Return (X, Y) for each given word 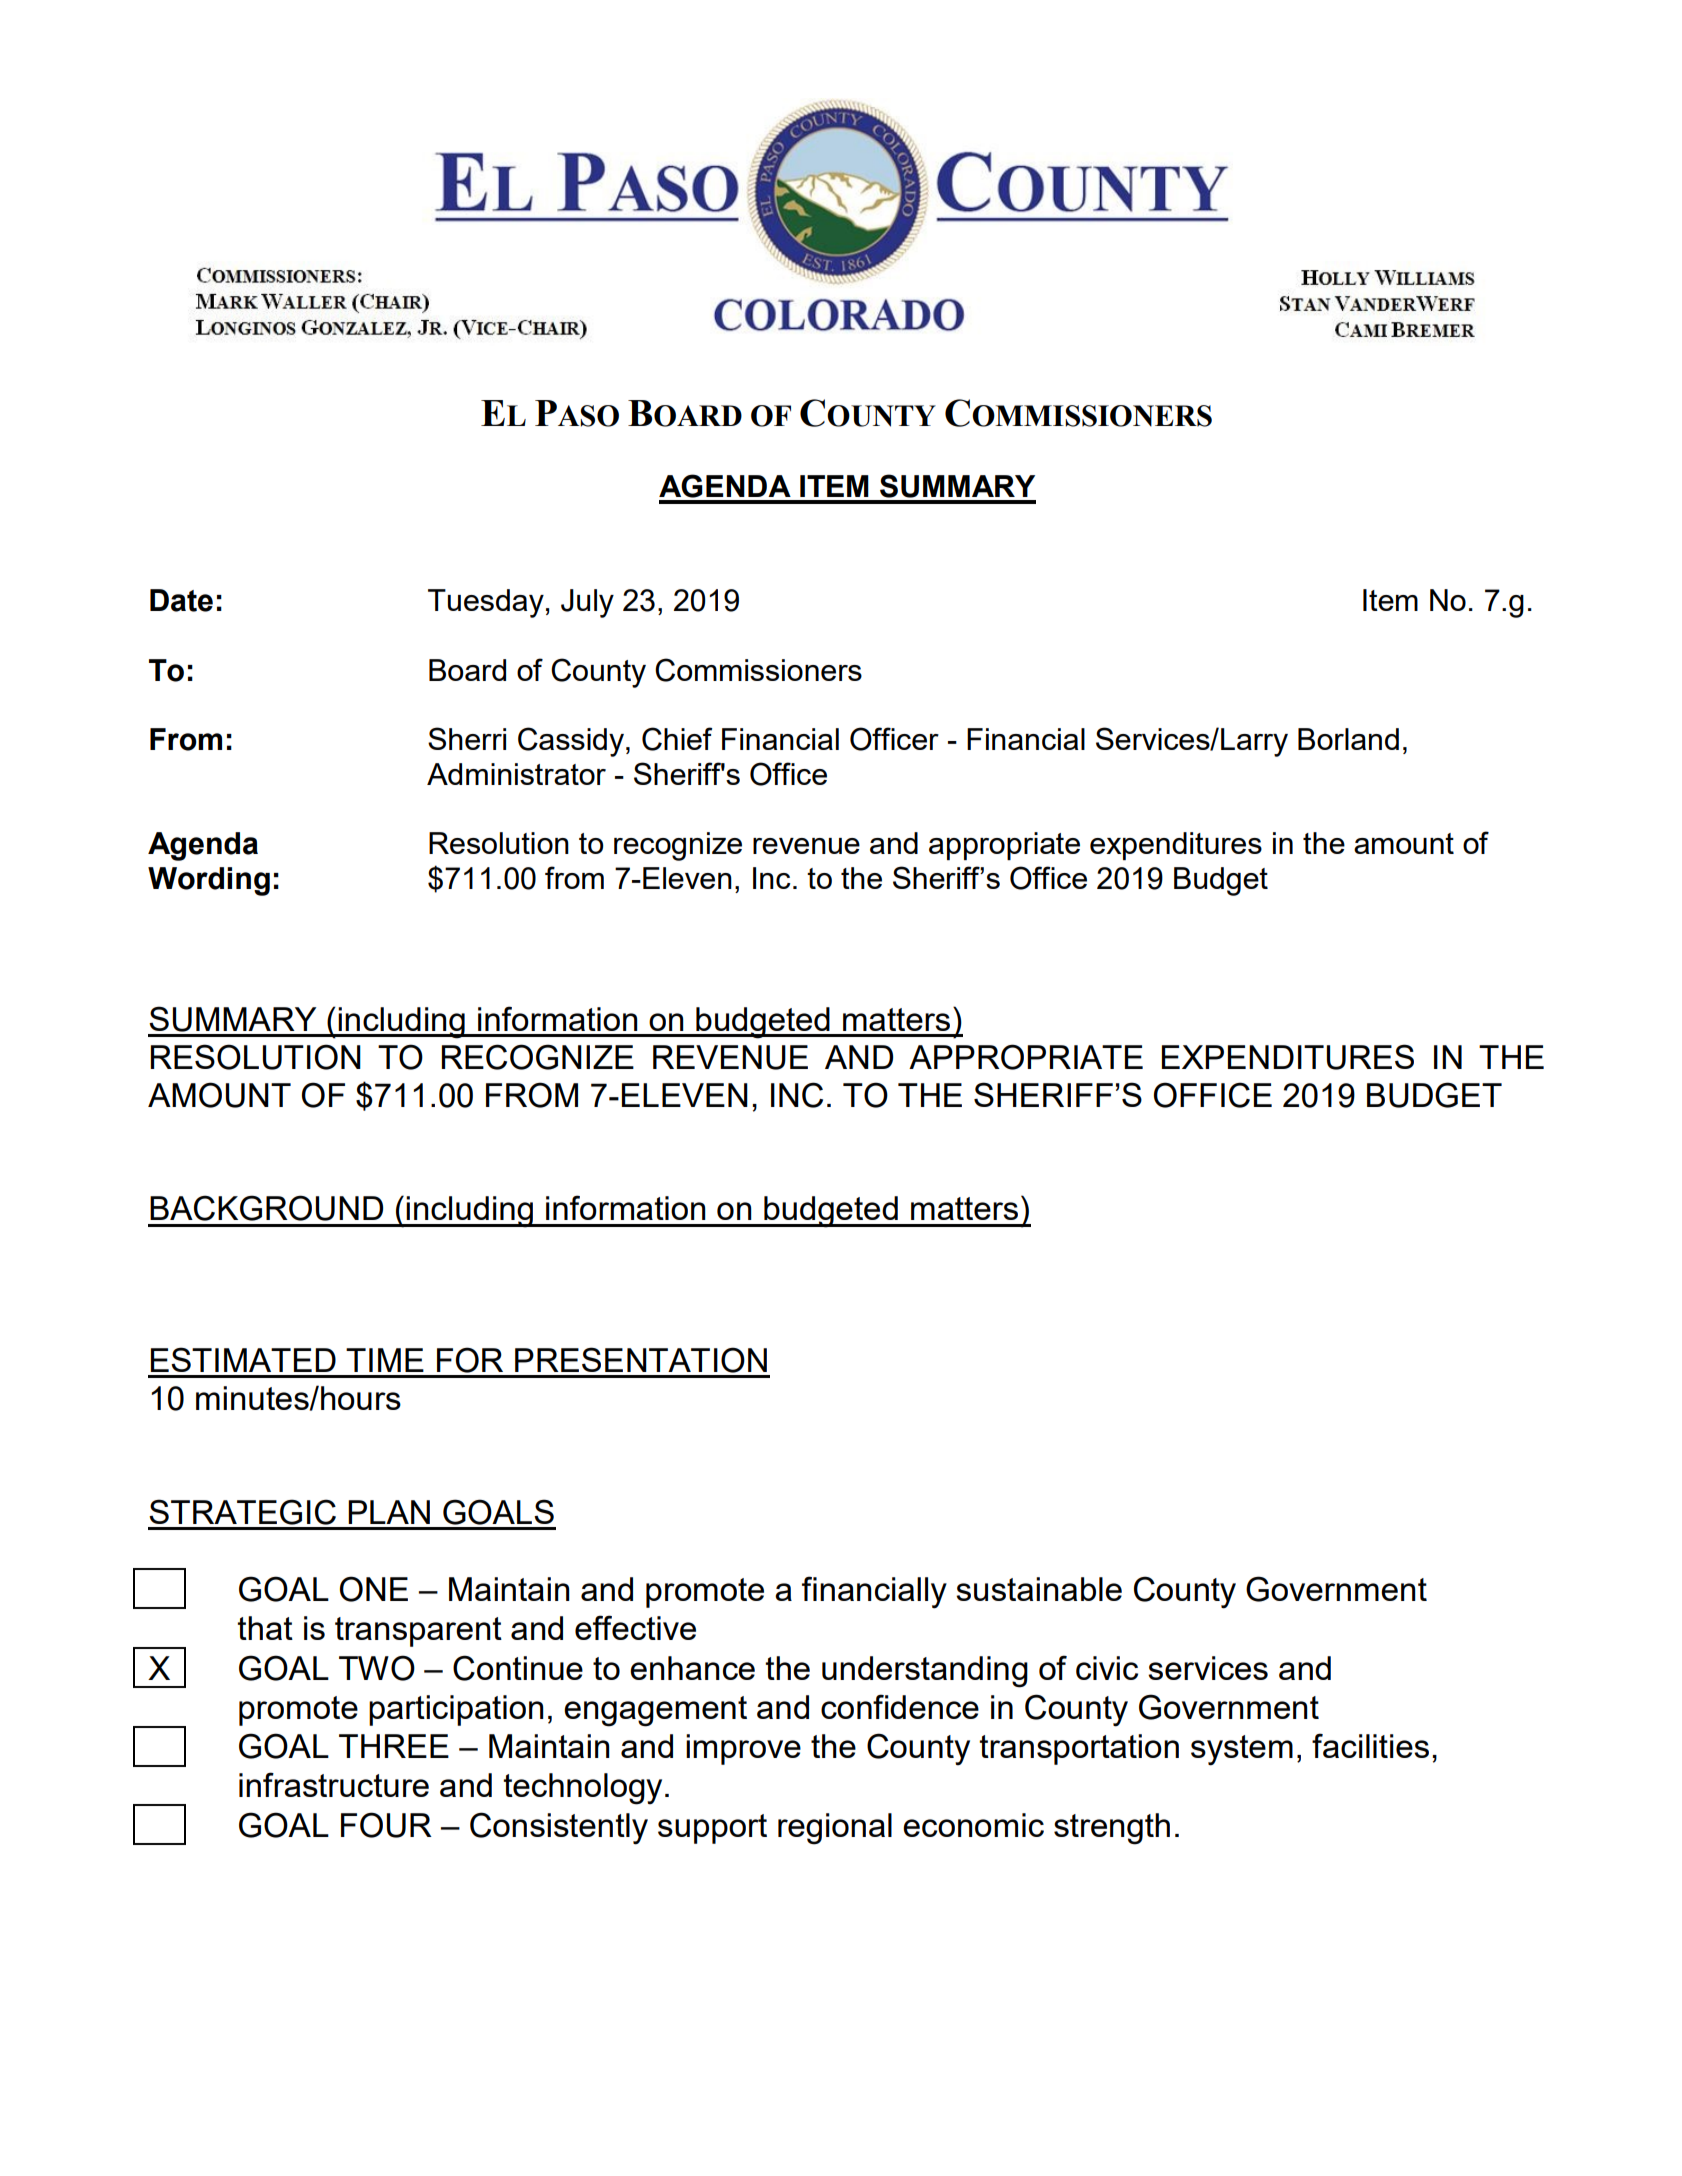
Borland (1348, 739)
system (1242, 1750)
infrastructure (334, 1784)
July (587, 603)
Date (181, 600)
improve (743, 1749)
